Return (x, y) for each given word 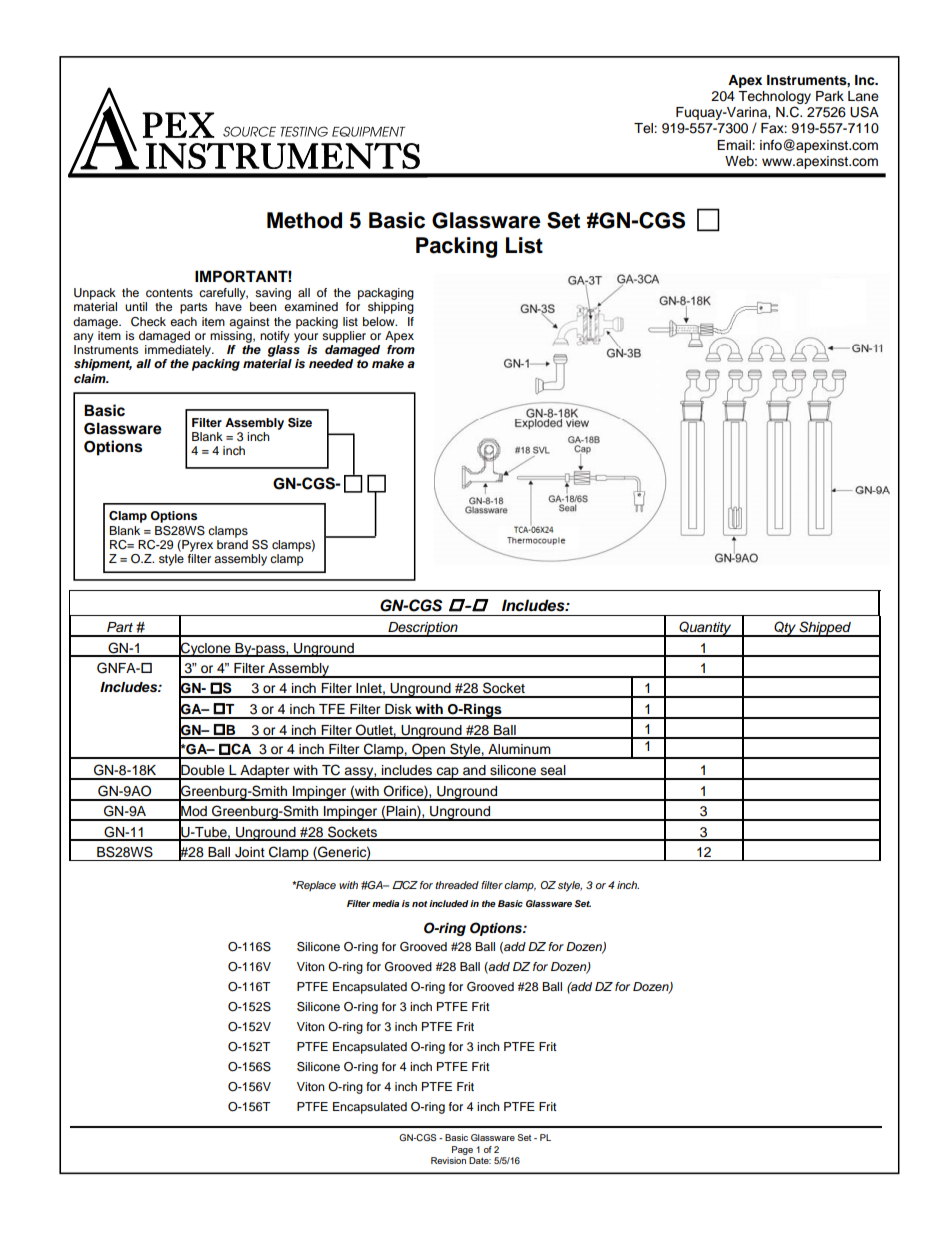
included (448, 903)
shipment (103, 365)
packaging (386, 294)
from (401, 349)
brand (232, 544)
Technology (774, 99)
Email (735, 145)
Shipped (825, 629)
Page (462, 1150)
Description (423, 629)
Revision (448, 1160)
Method (304, 220)
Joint (250, 852)
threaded (457, 885)
